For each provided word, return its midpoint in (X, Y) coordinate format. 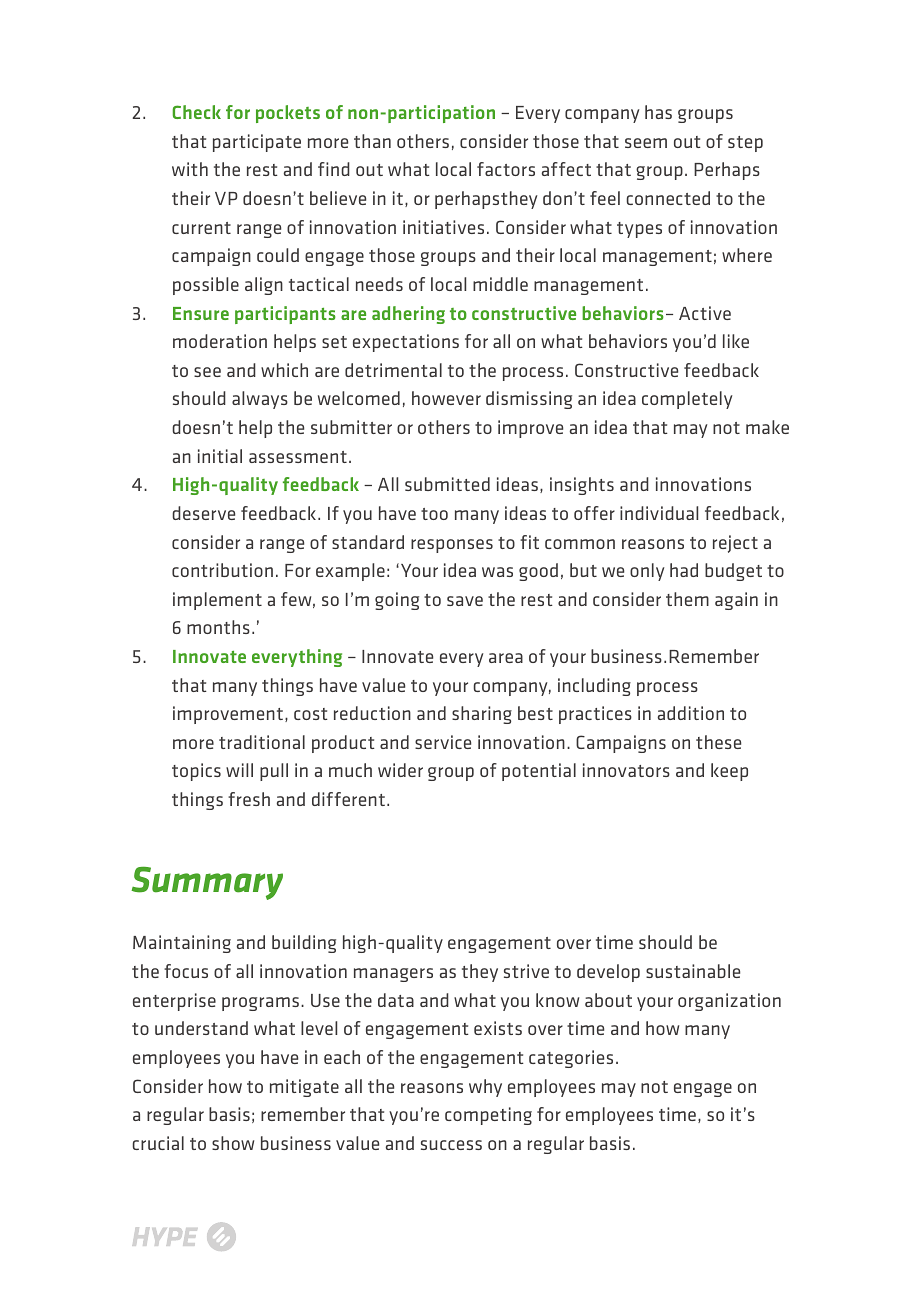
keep (729, 772)
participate (257, 143)
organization (729, 1002)
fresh (249, 799)
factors (506, 169)
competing (488, 1116)
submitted (447, 484)
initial (220, 456)
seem (646, 143)
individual (659, 513)
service (443, 742)
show (233, 1143)
